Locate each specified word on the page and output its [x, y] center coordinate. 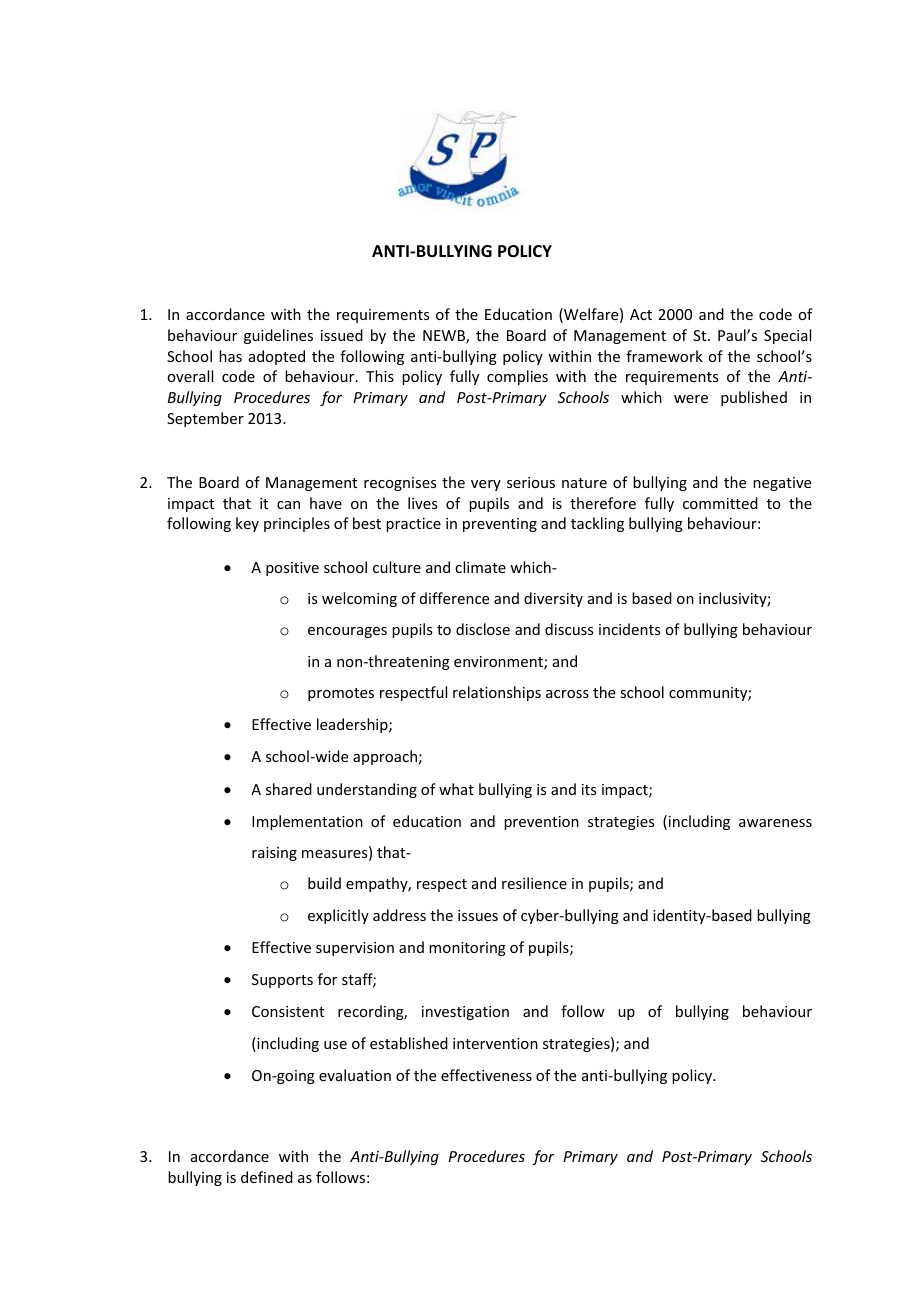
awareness [775, 823]
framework [664, 356]
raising [274, 854]
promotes [341, 694]
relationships [497, 693]
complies [517, 377]
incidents [629, 629]
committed [720, 503]
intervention [495, 1043]
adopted [277, 357]
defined [267, 1177]
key [247, 524]
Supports [282, 981]
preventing [500, 525]
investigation [465, 1013]
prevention [541, 823]
